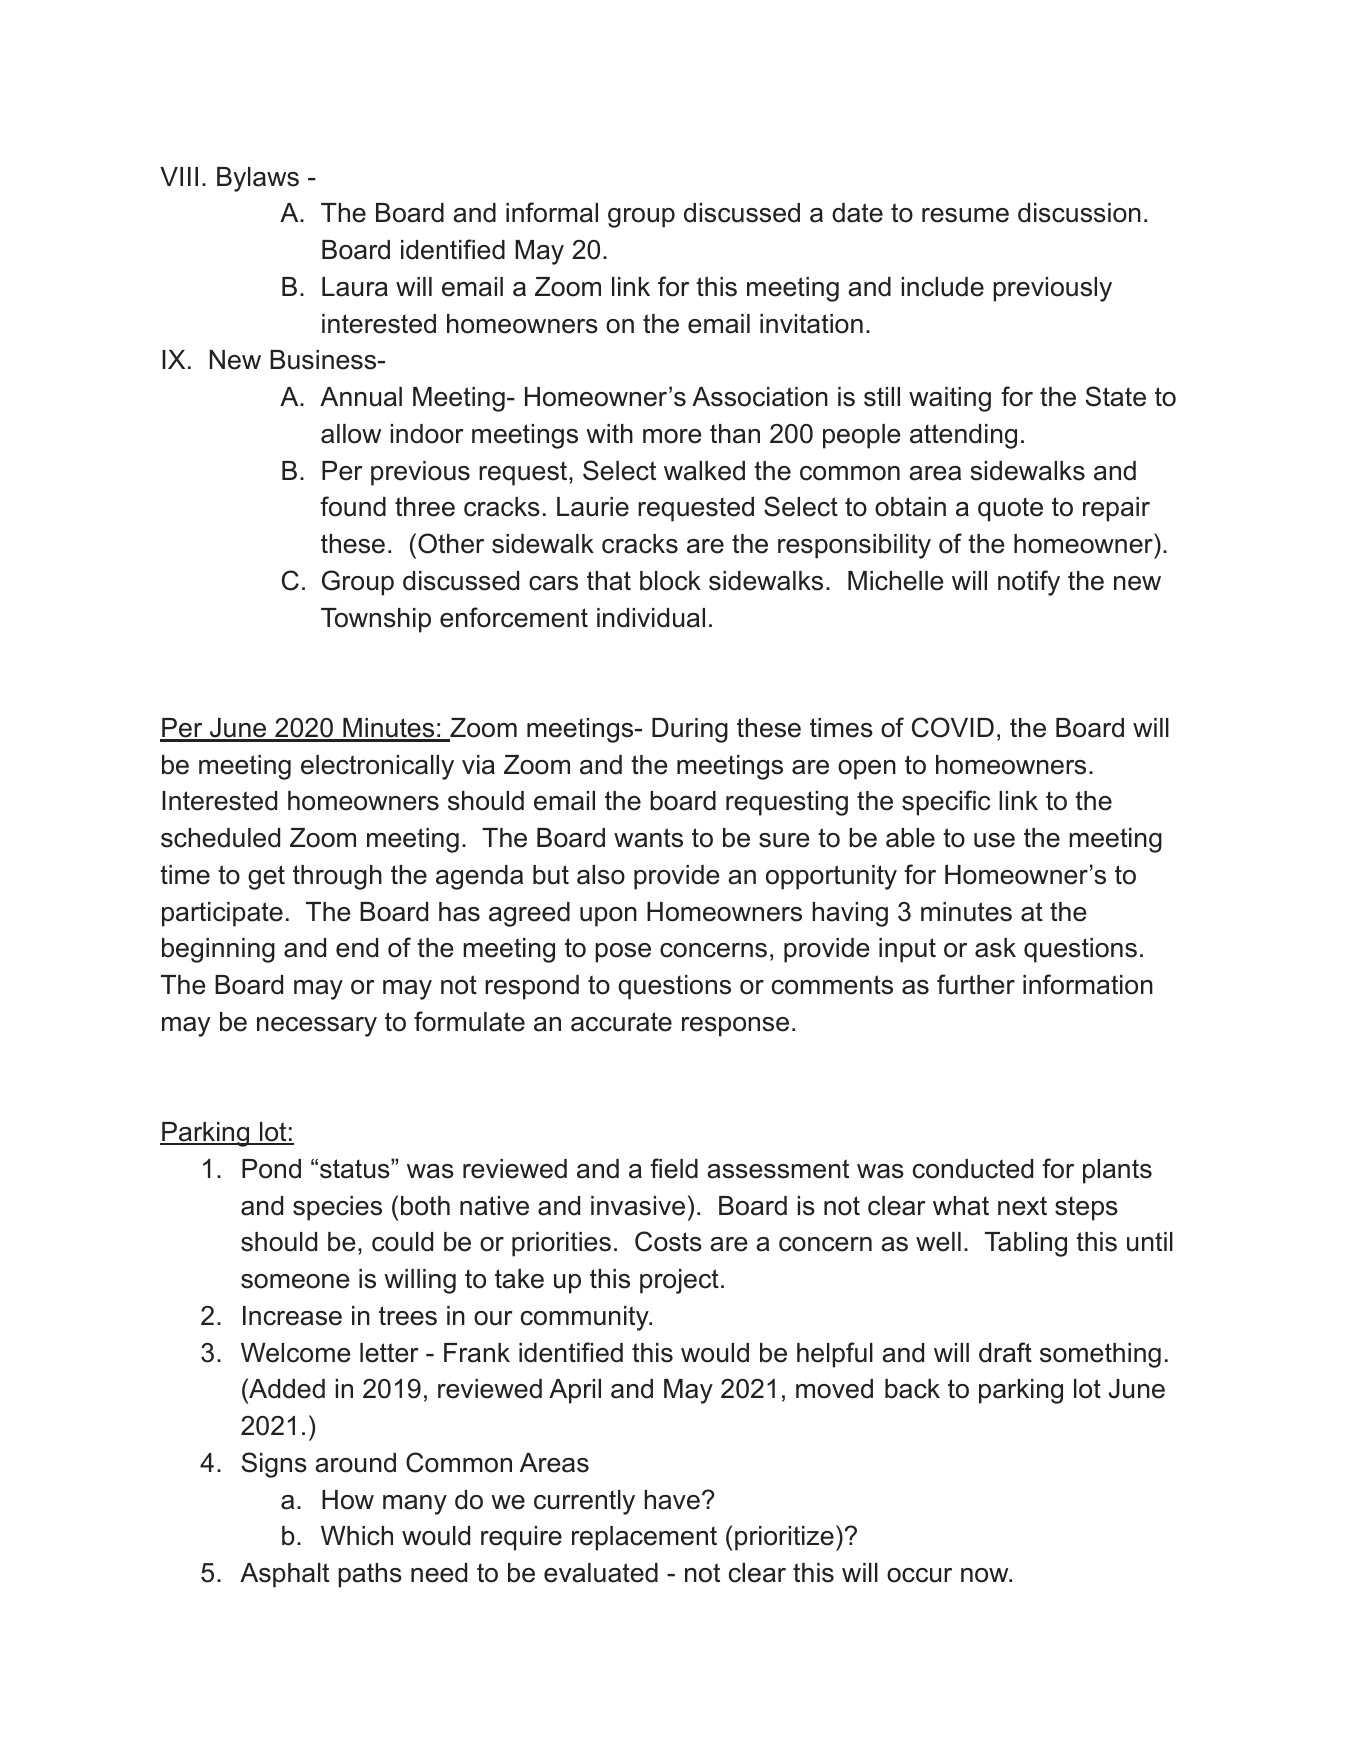 Image resolution: width=1363 pixels, height=1764 pixels. What do you see at coordinates (317, 1027) in the screenshot?
I see `necessary` at bounding box center [317, 1027].
